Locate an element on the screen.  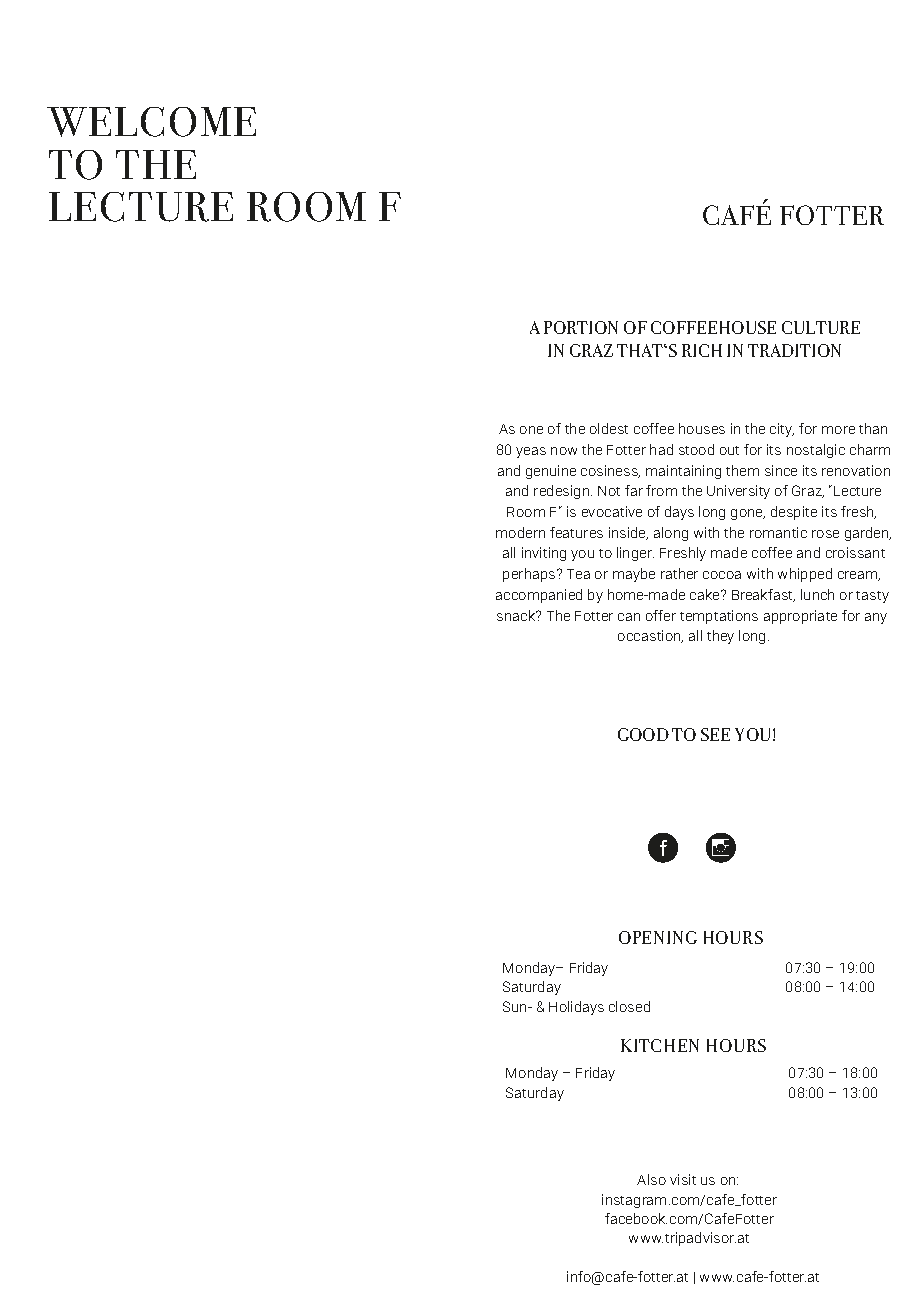
Also is located at coordinates (651, 1179).
